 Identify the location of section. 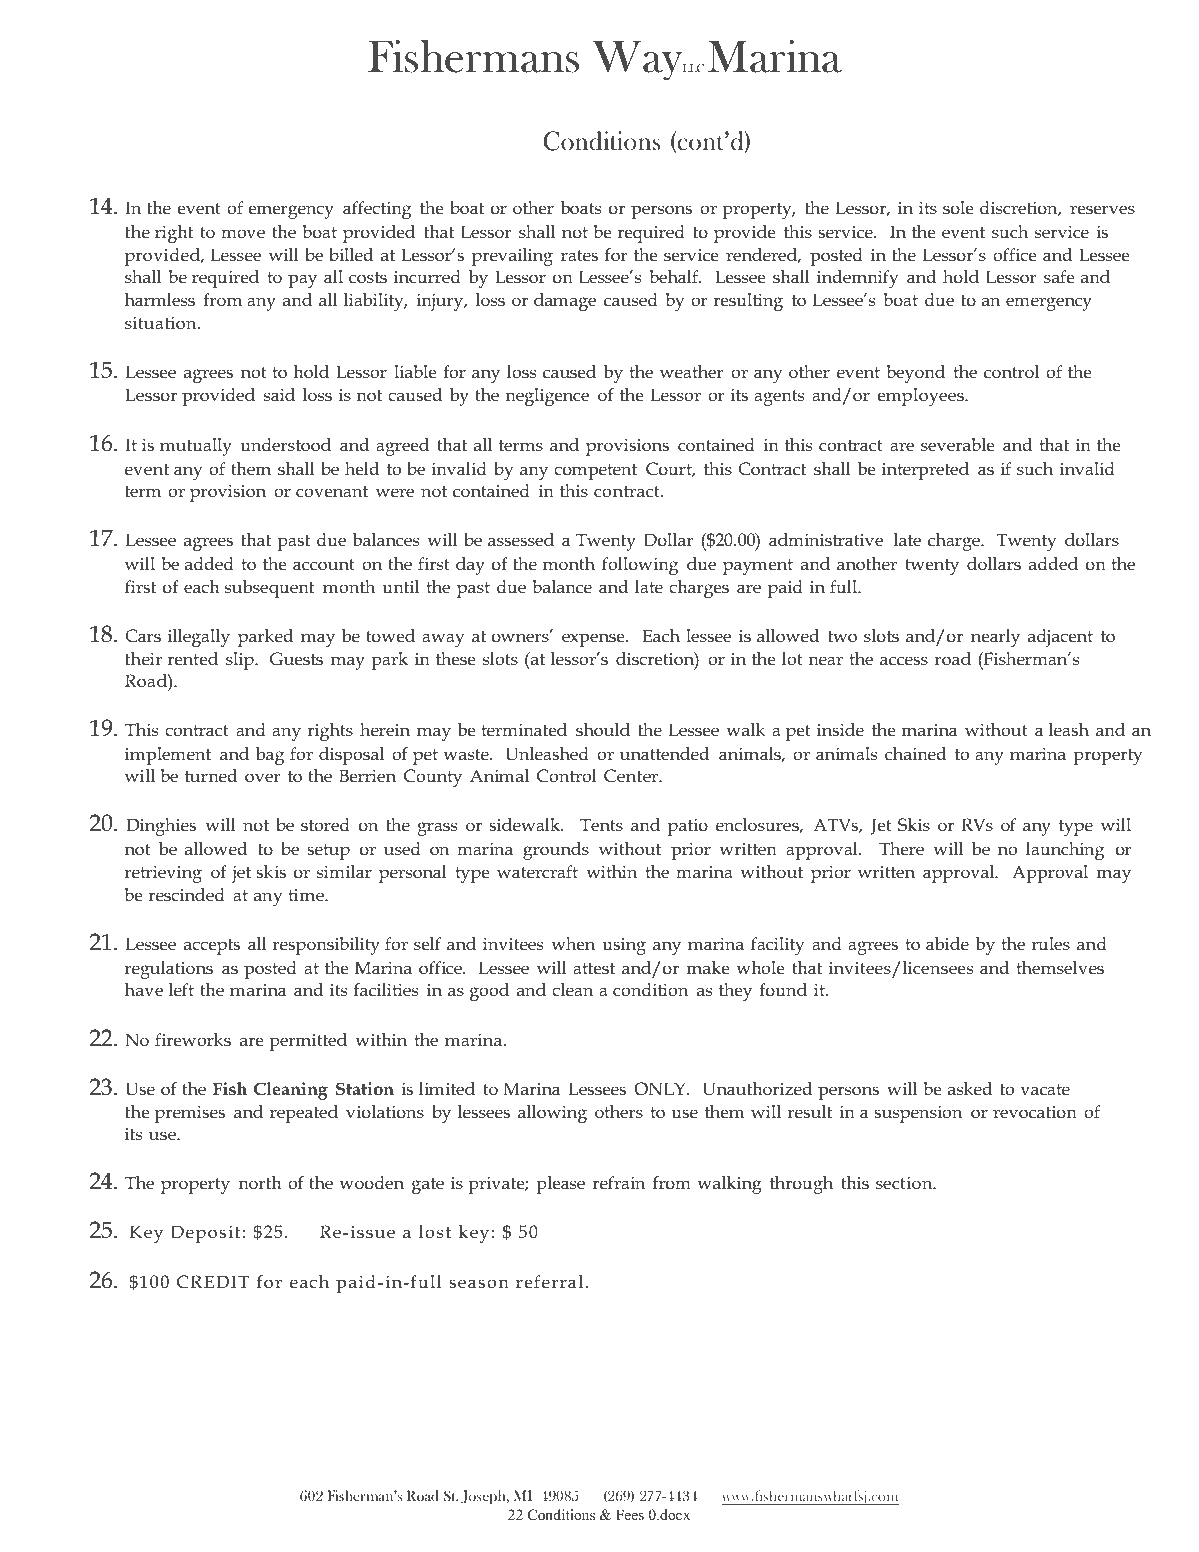
(905, 1183).
